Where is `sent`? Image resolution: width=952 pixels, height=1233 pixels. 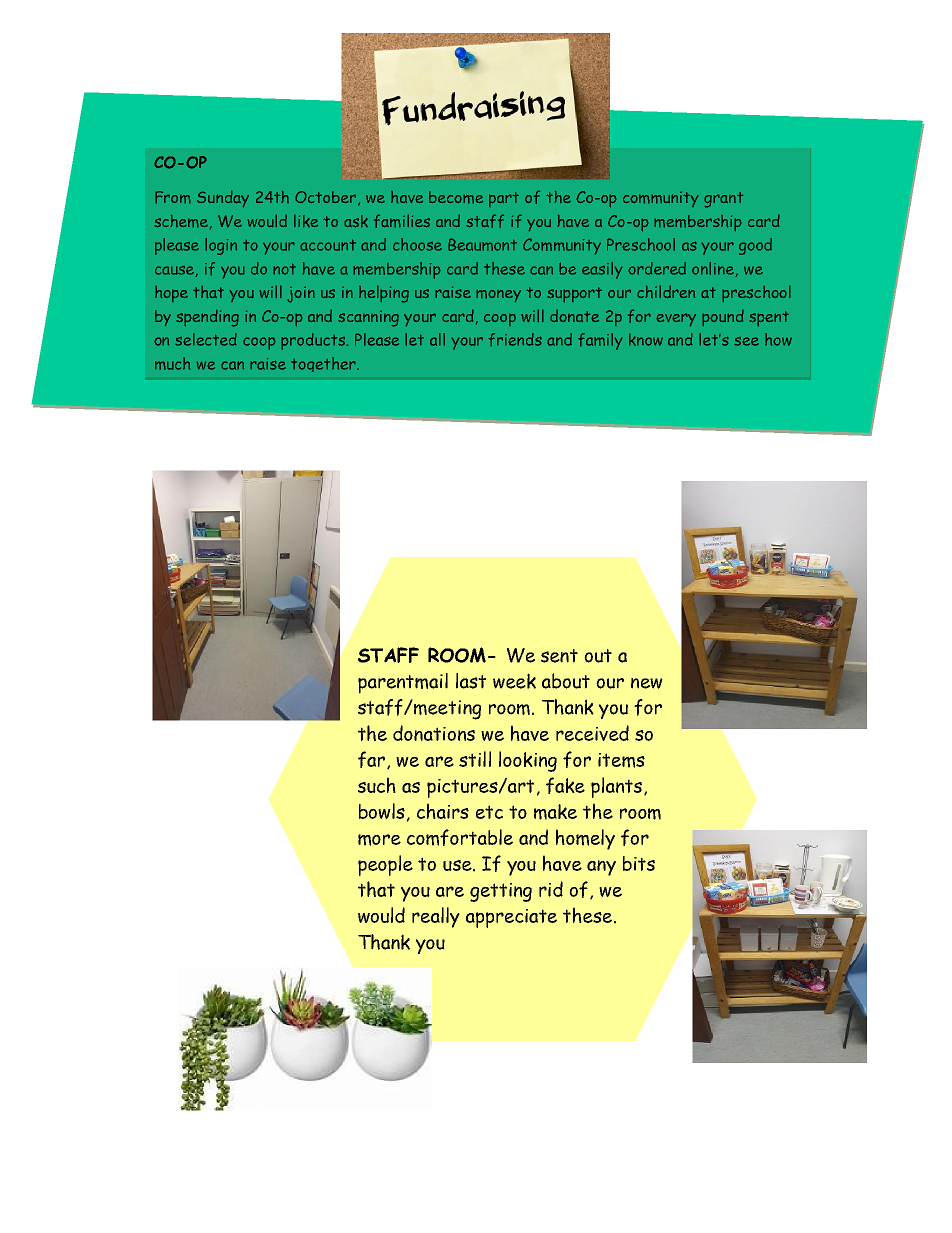
sent is located at coordinates (559, 656).
